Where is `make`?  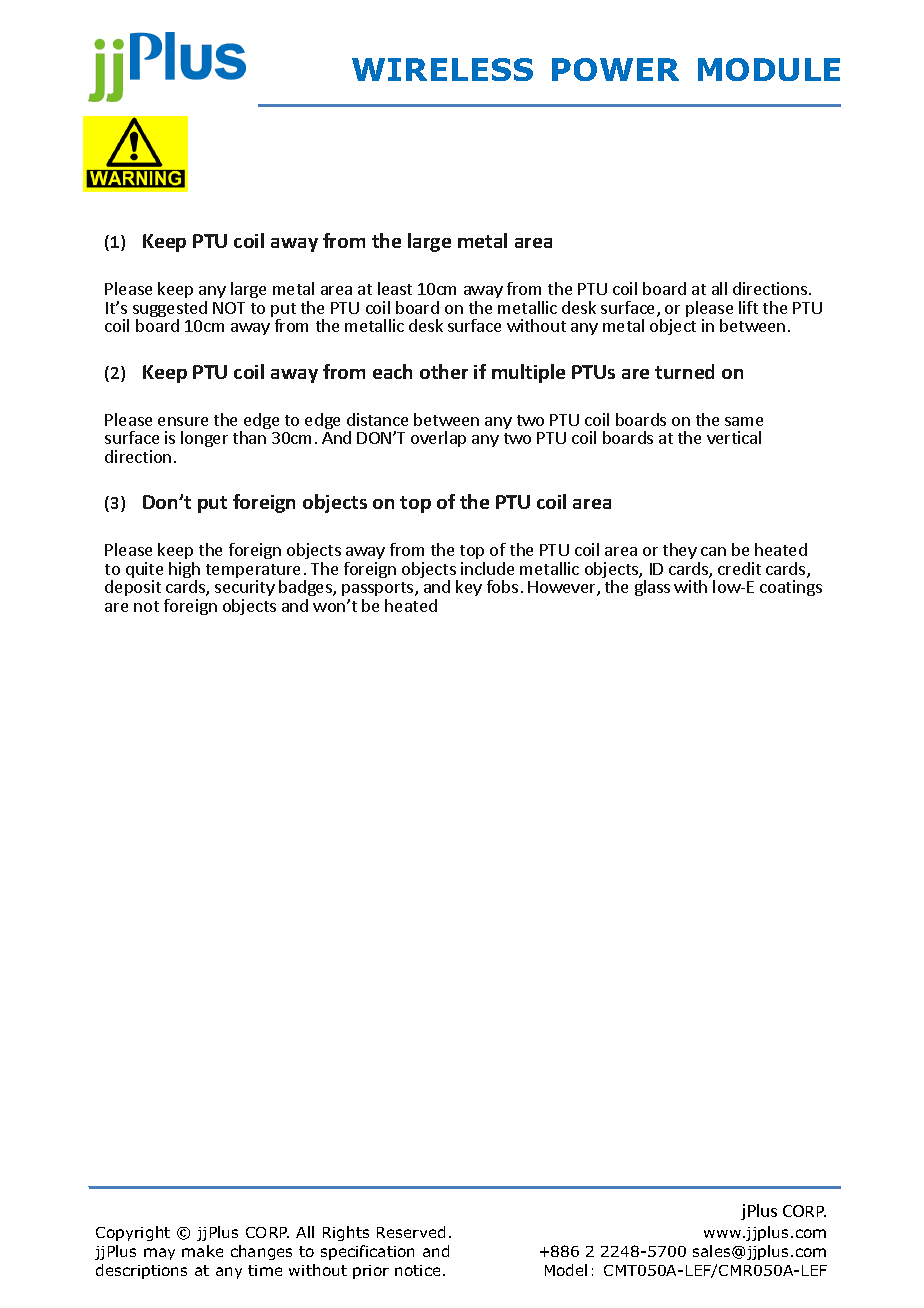 make is located at coordinates (202, 1251).
